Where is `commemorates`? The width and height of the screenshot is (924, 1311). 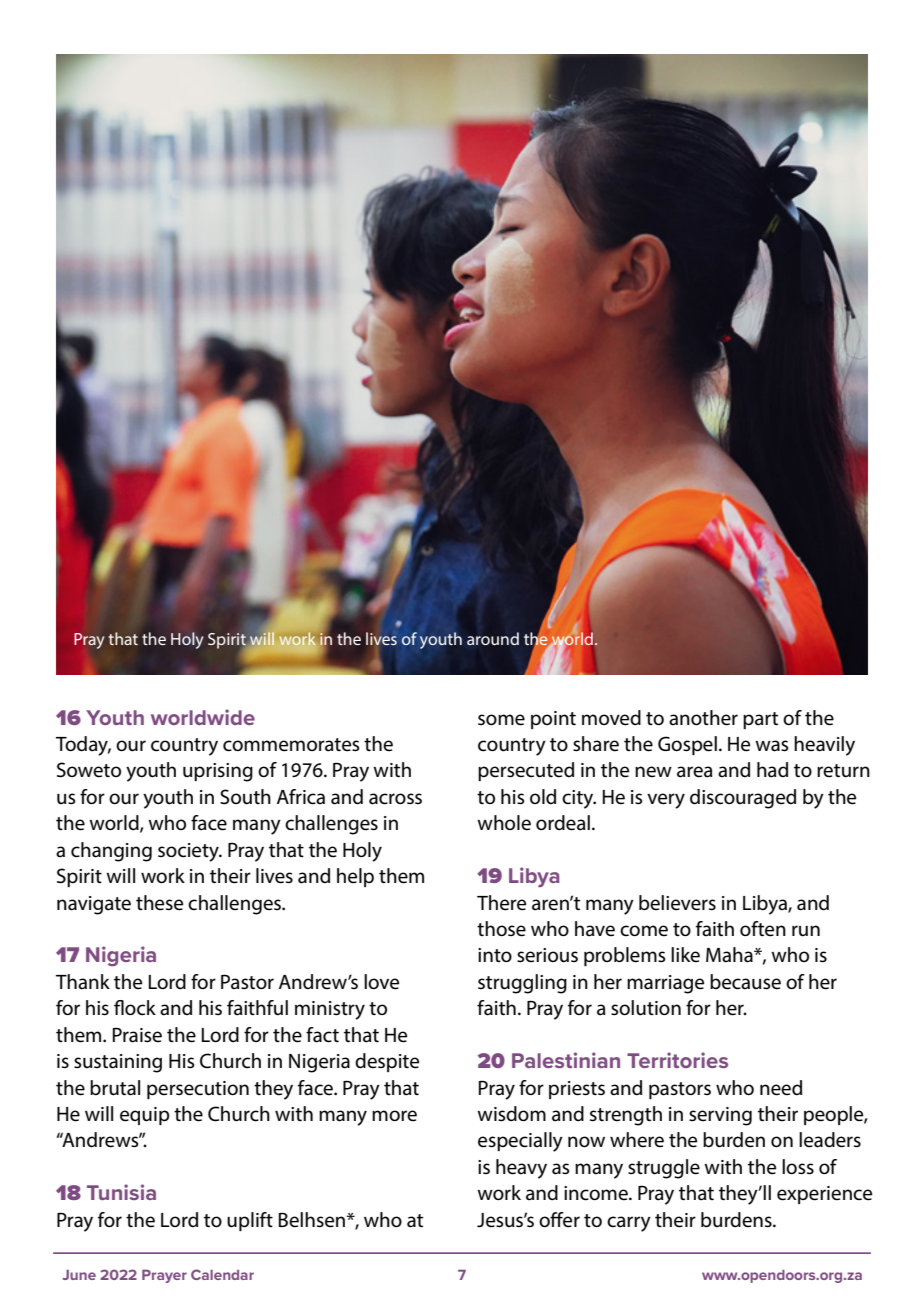
commemorates is located at coordinates (291, 745).
